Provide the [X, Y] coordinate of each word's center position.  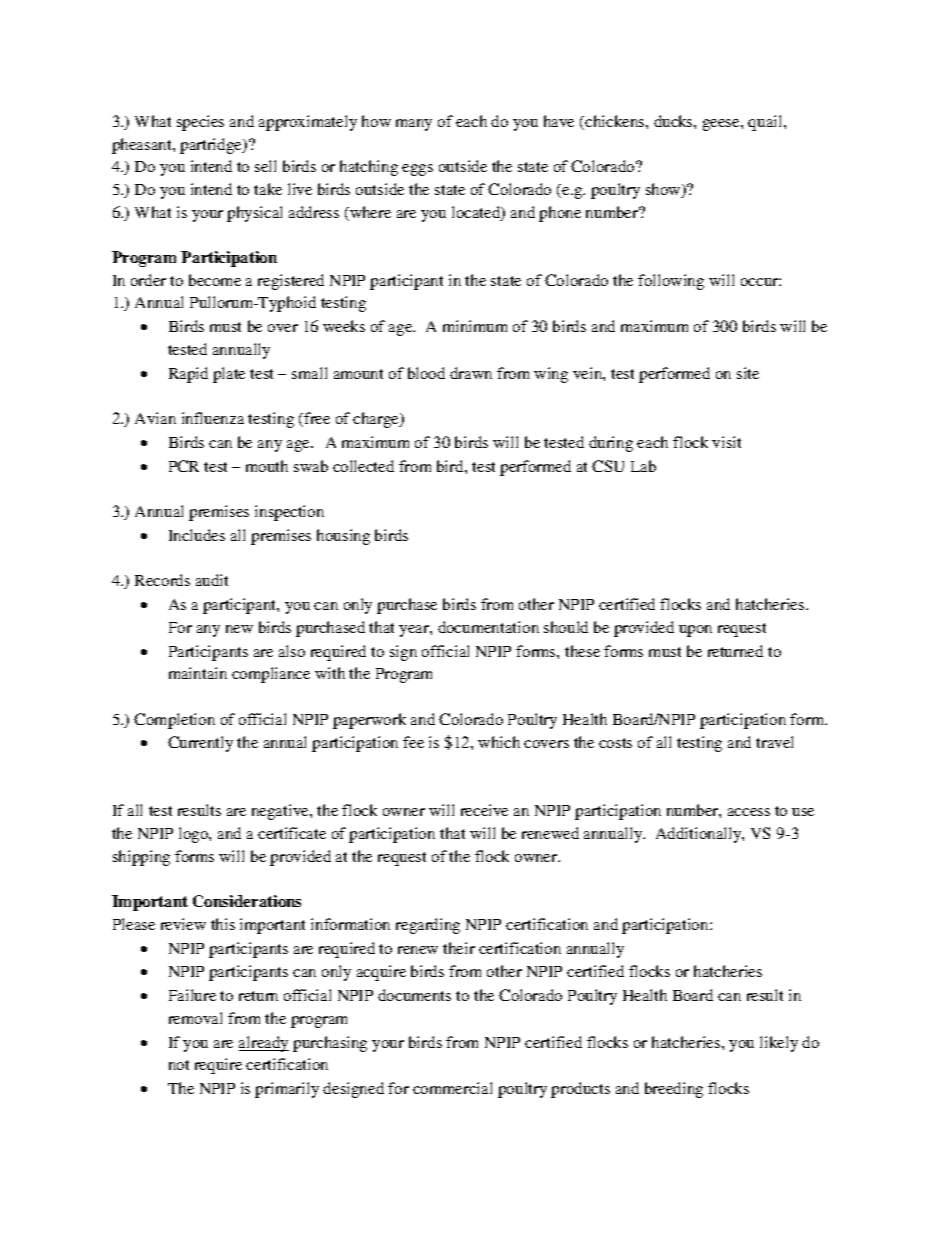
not [179, 1065]
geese [722, 125]
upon [695, 631]
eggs [417, 170]
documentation [488, 627]
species [200, 123]
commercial [452, 1088]
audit [212, 580]
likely [779, 1044]
